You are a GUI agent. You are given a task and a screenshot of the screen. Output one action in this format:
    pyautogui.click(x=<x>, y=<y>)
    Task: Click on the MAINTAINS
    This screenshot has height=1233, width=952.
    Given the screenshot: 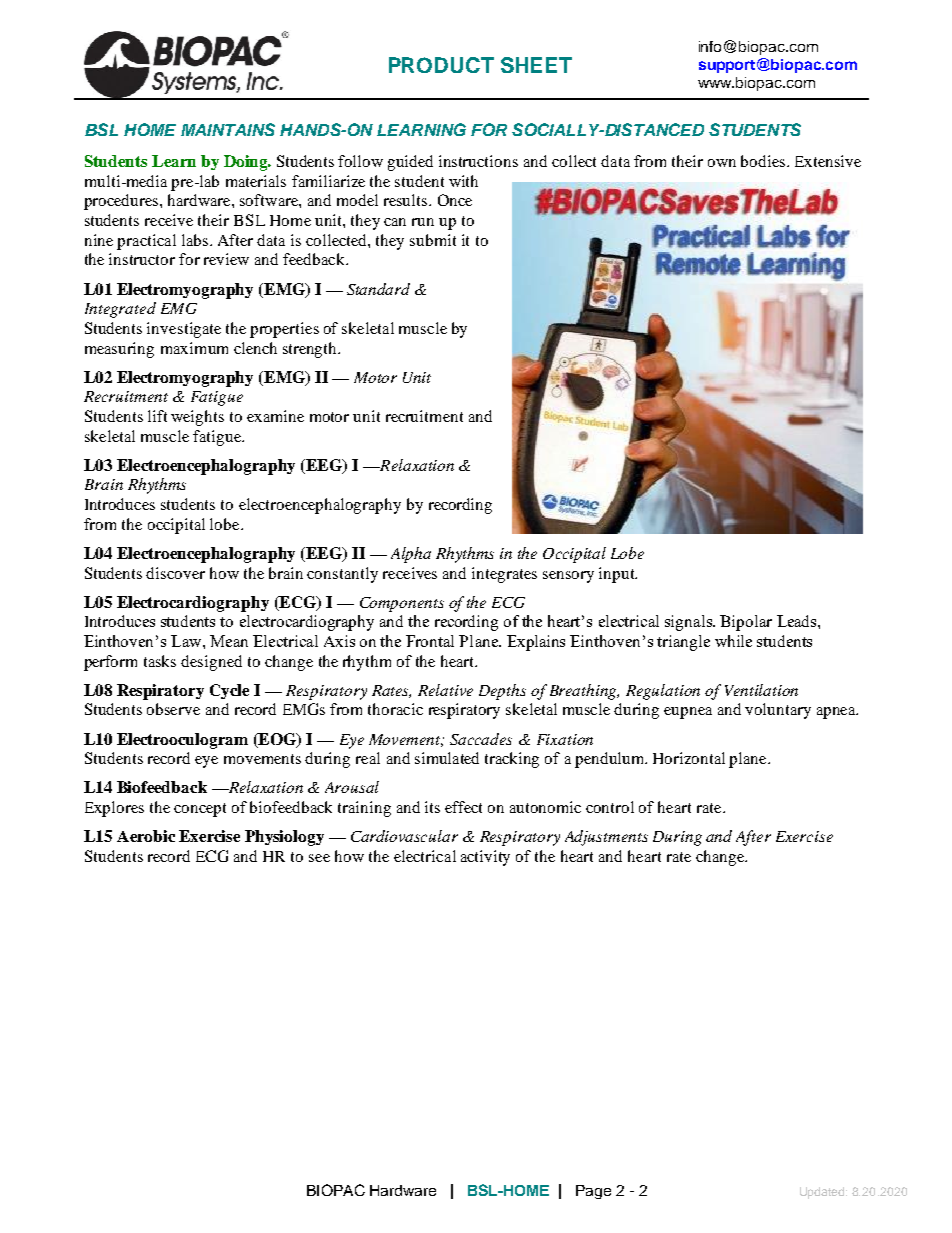 What is the action you would take?
    pyautogui.click(x=228, y=129)
